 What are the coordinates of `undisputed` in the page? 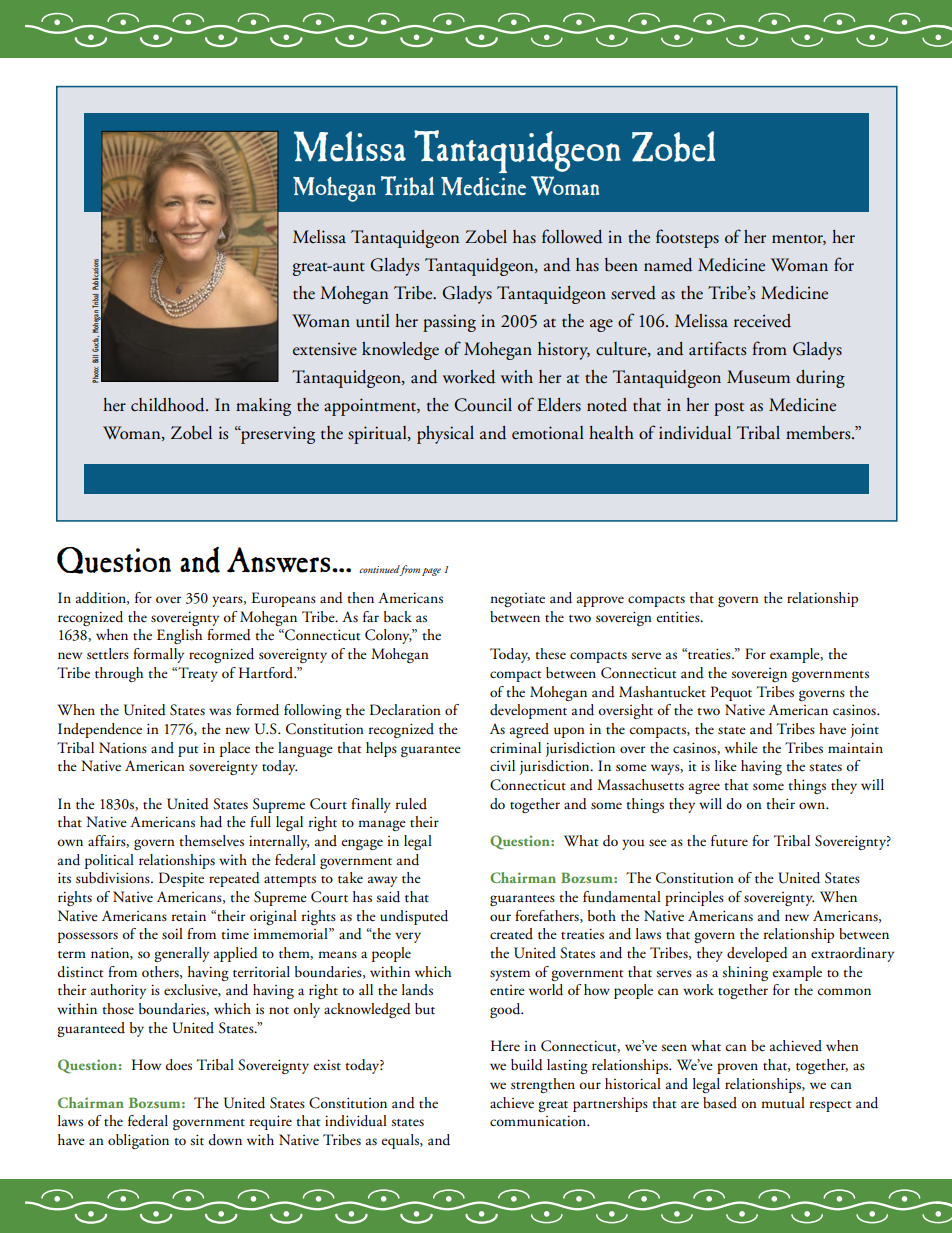 It's located at (414, 917).
